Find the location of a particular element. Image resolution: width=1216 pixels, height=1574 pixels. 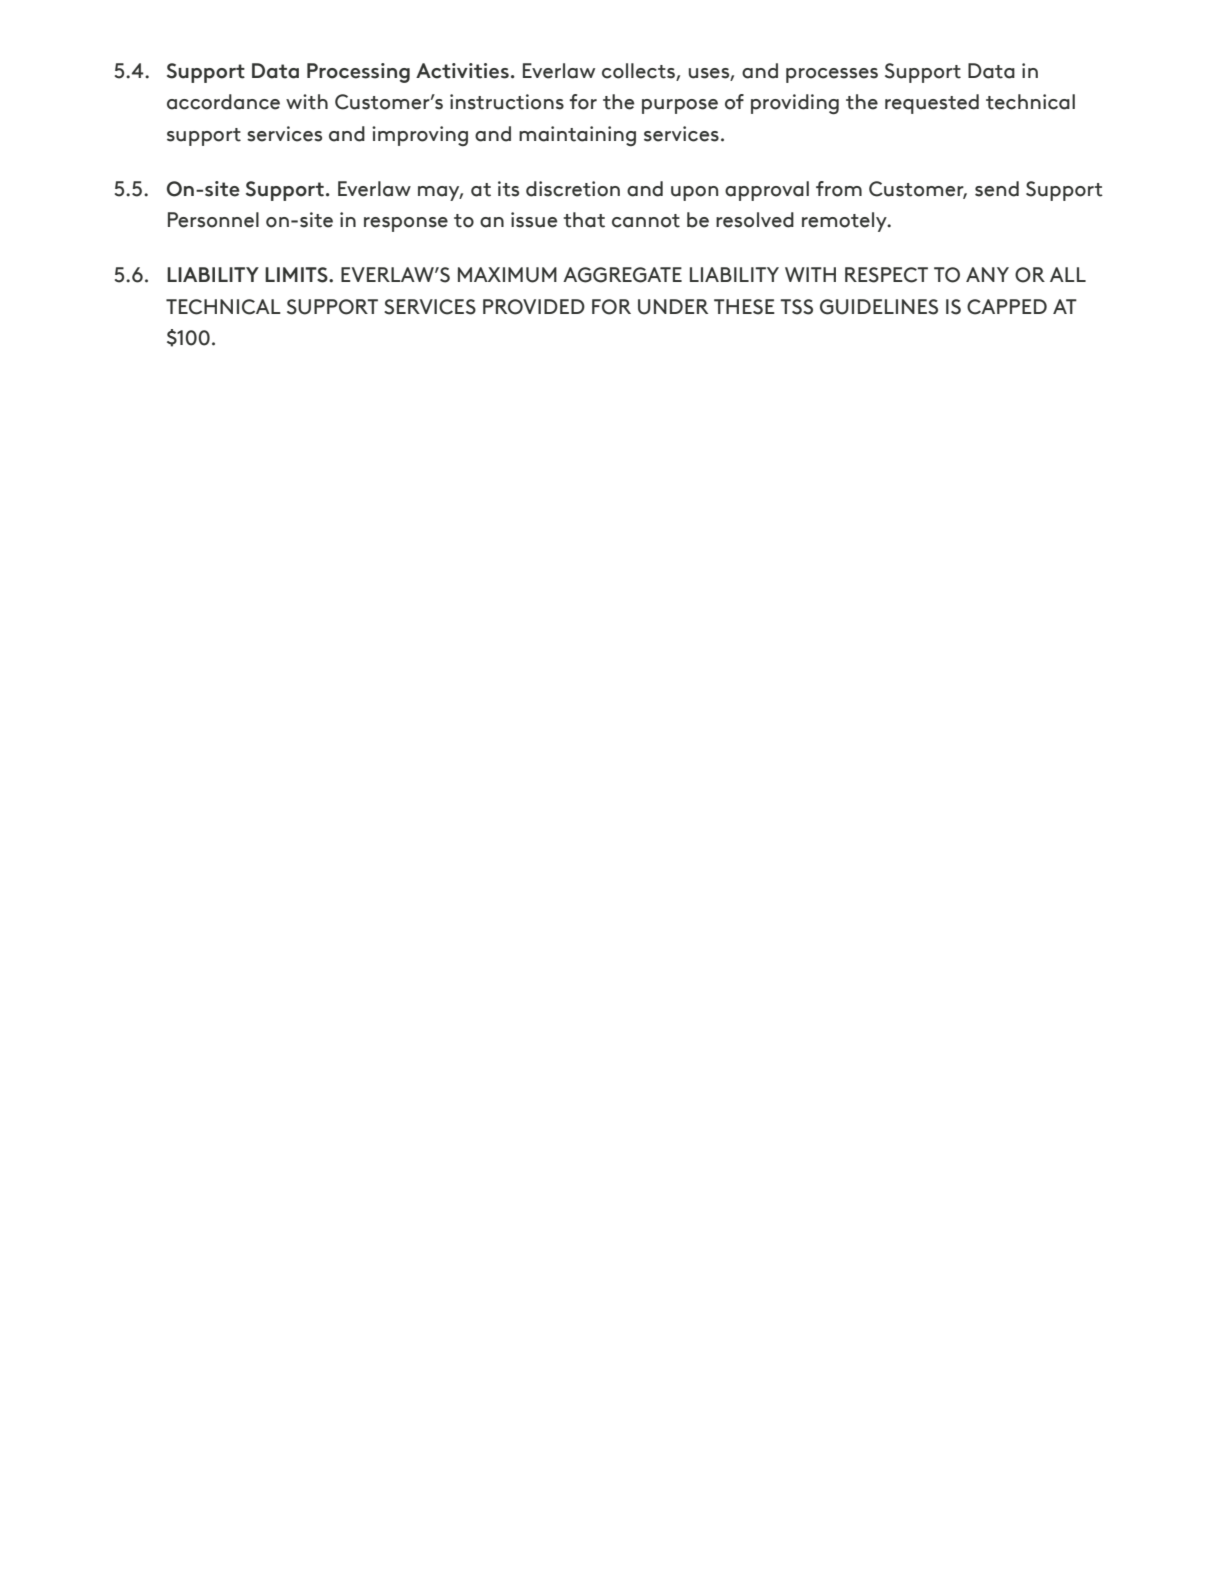

PROVIDED is located at coordinates (534, 307).
